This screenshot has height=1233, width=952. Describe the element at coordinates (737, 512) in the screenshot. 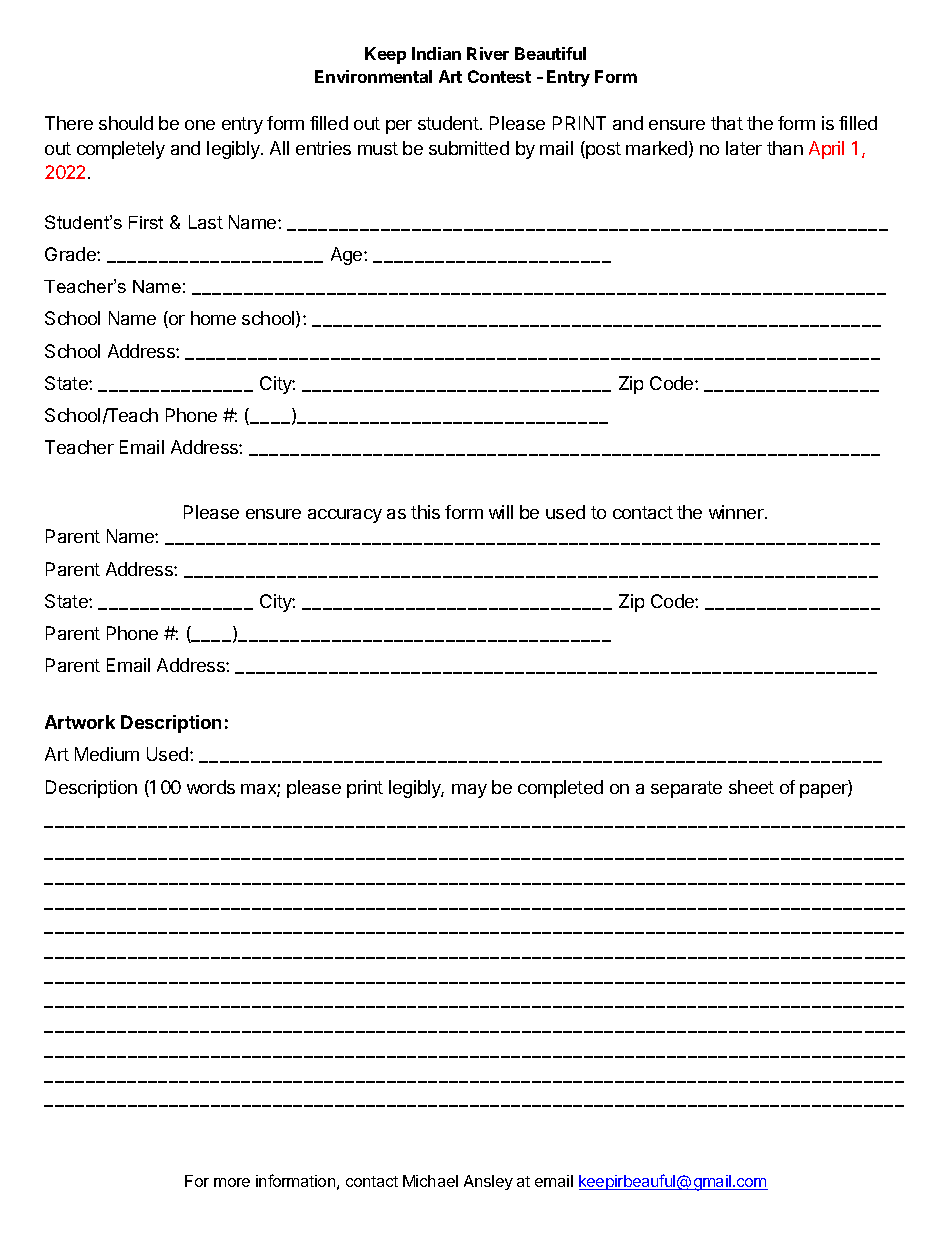

I see `winner` at that location.
